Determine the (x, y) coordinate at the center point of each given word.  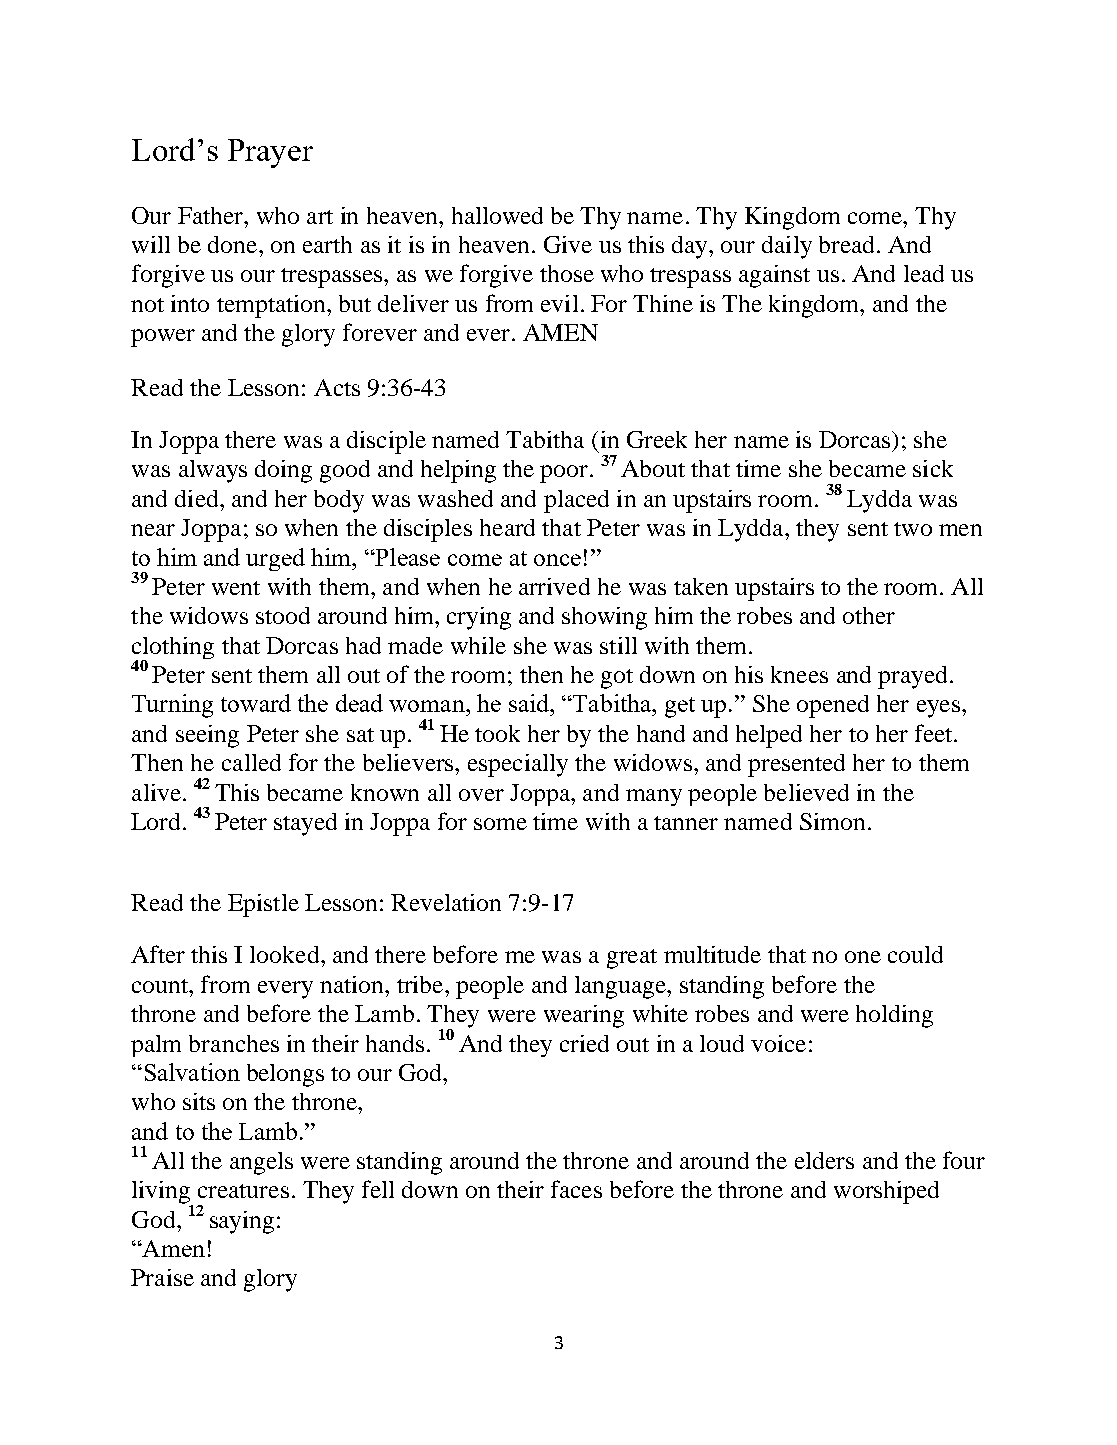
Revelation (446, 902)
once (557, 560)
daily (787, 247)
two (913, 529)
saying (242, 1222)
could (915, 954)
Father (212, 215)
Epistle (263, 905)
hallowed (497, 215)
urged (275, 559)
